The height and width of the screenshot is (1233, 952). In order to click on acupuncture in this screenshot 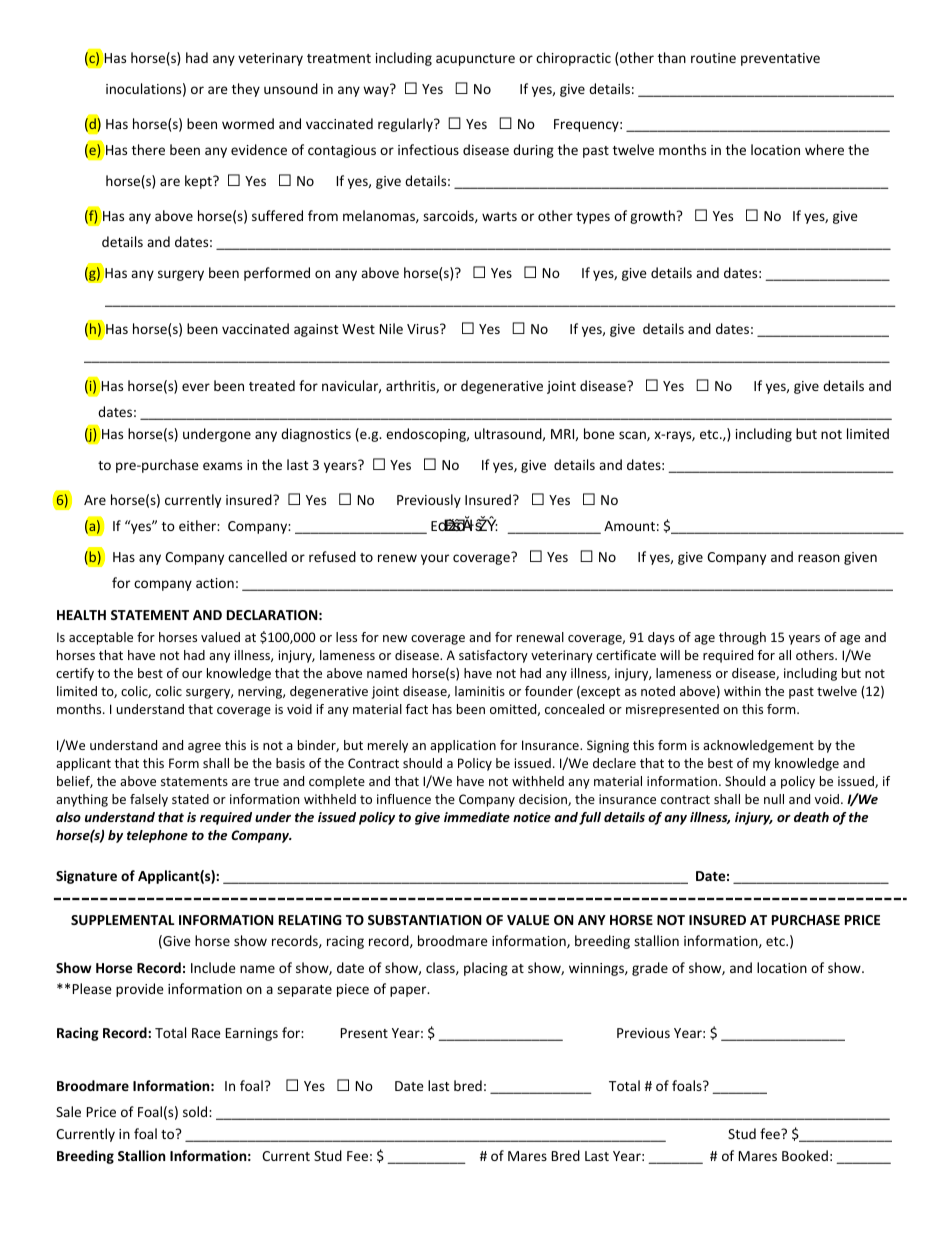, I will do `click(475, 60)`.
